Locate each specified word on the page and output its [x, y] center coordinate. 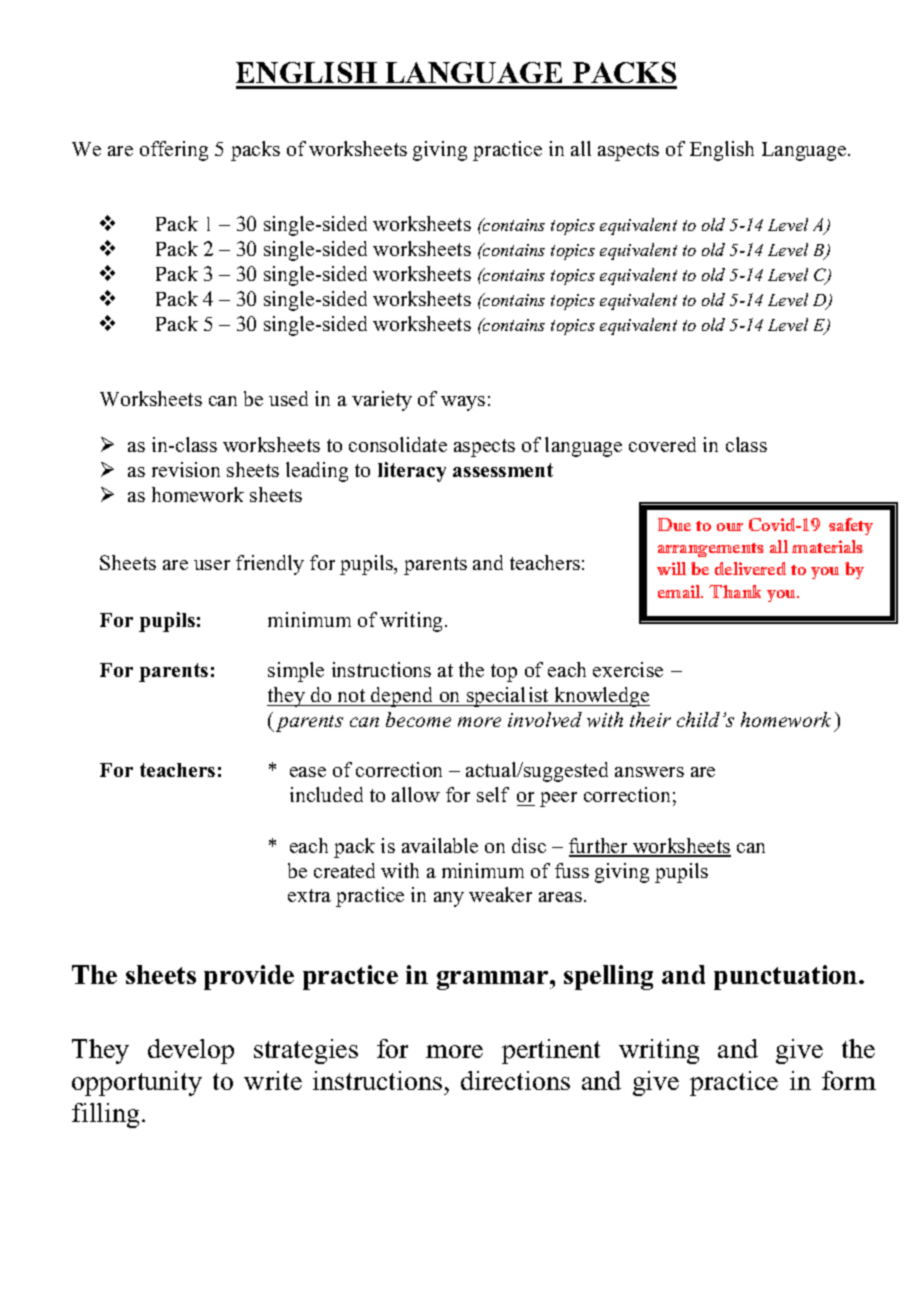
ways [463, 403]
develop [191, 1051]
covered [662, 444]
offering [174, 151]
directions [515, 1080]
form [849, 1080]
